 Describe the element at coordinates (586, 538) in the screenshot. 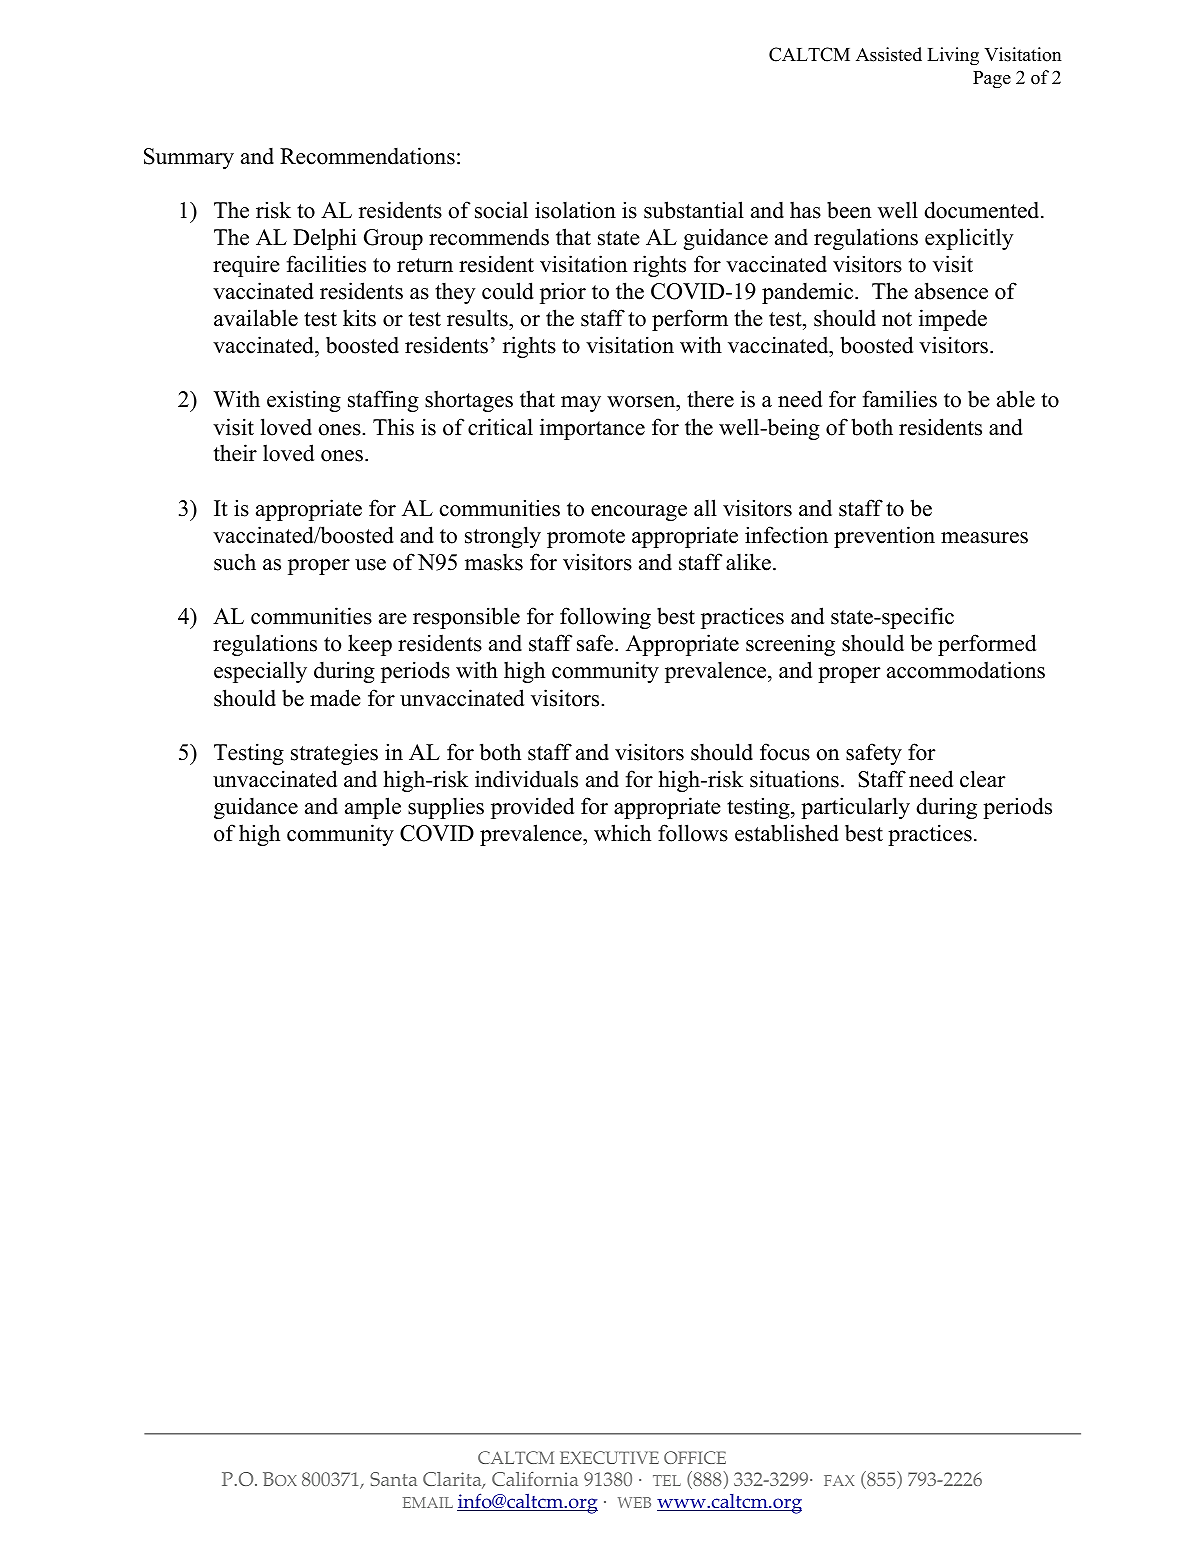

I see `promote` at that location.
